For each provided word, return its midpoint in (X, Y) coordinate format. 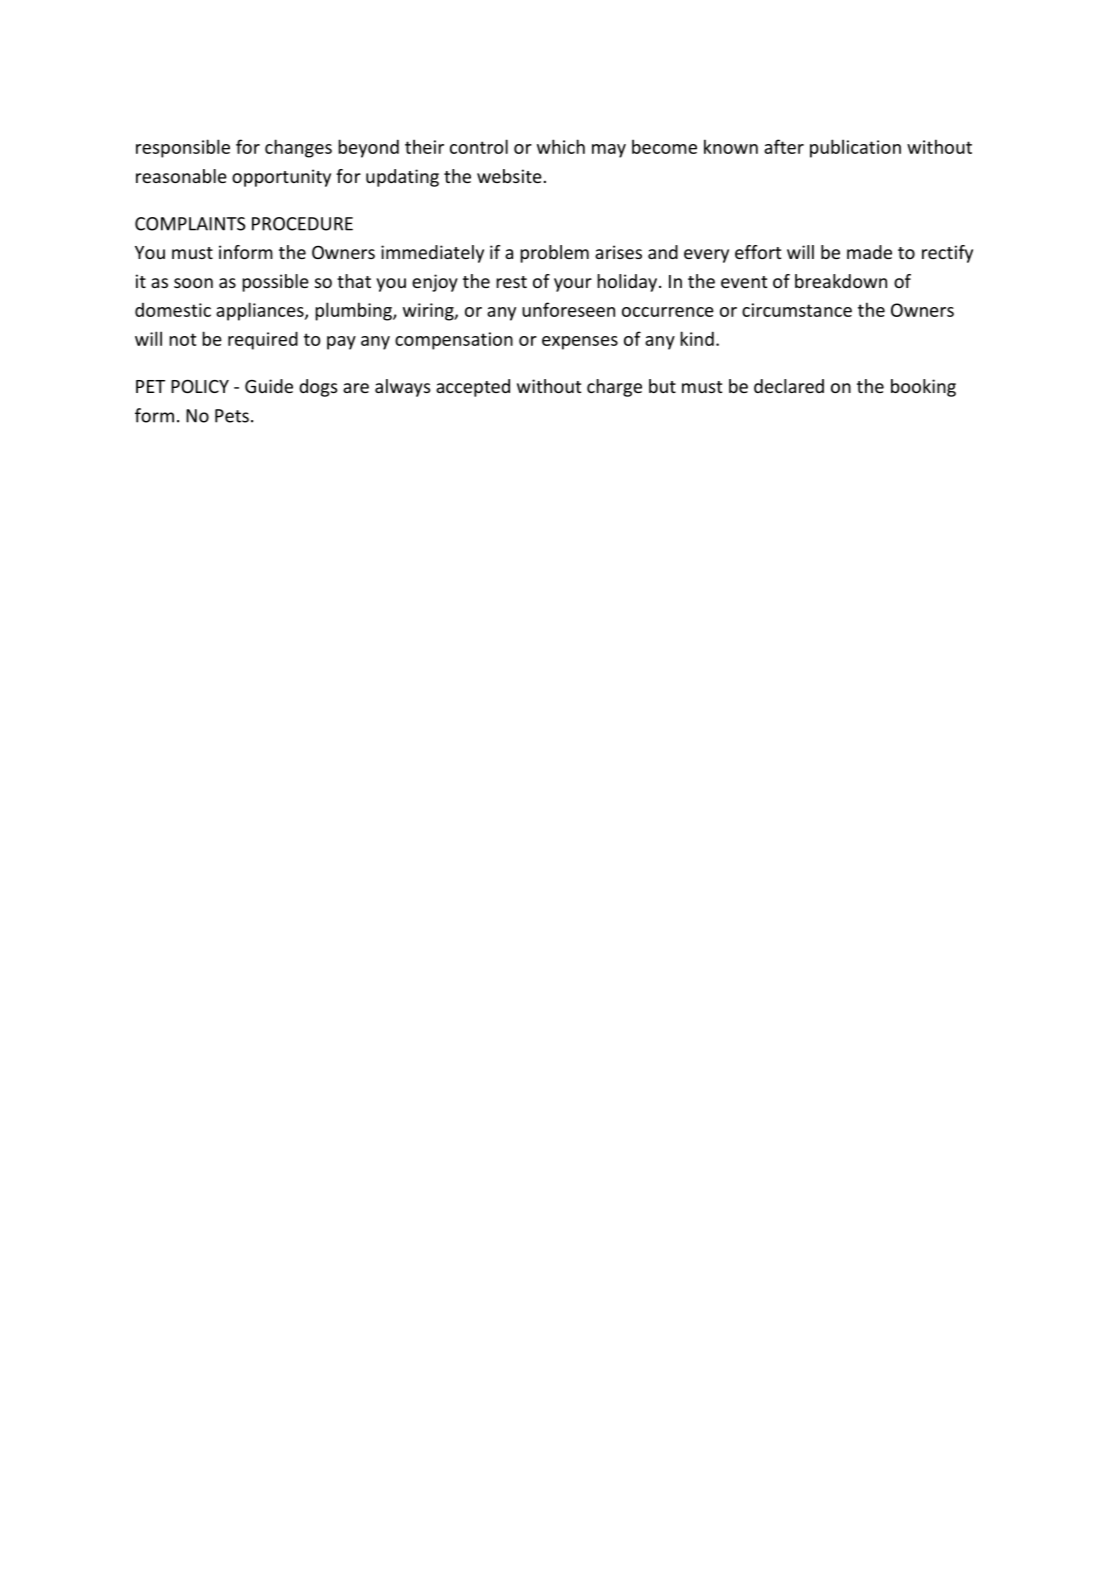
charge (614, 388)
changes (298, 148)
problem (554, 254)
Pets (232, 416)
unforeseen (568, 309)
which (561, 146)
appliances (261, 311)
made (869, 252)
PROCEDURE (302, 224)
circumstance (797, 310)
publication (855, 148)
